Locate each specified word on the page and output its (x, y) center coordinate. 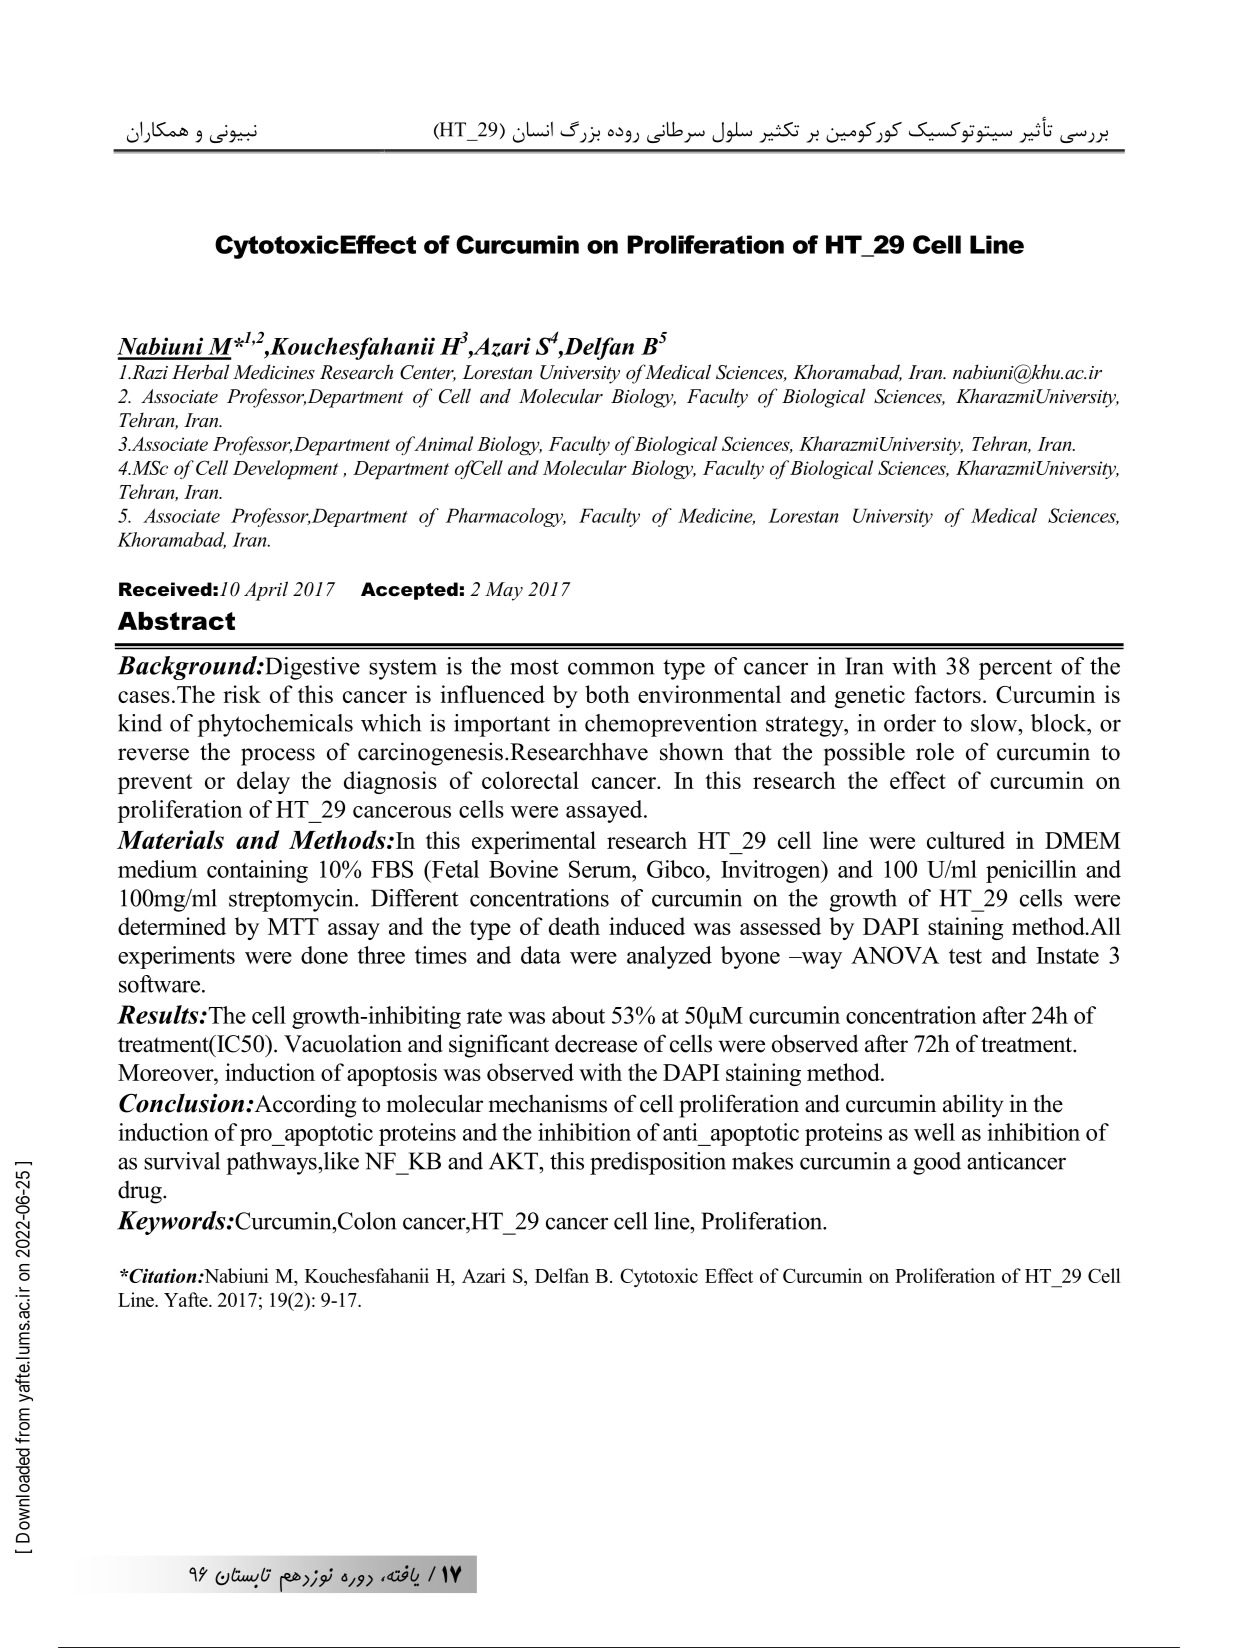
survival (182, 1161)
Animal (442, 443)
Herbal (200, 372)
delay (263, 782)
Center (428, 373)
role (935, 751)
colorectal (530, 780)
